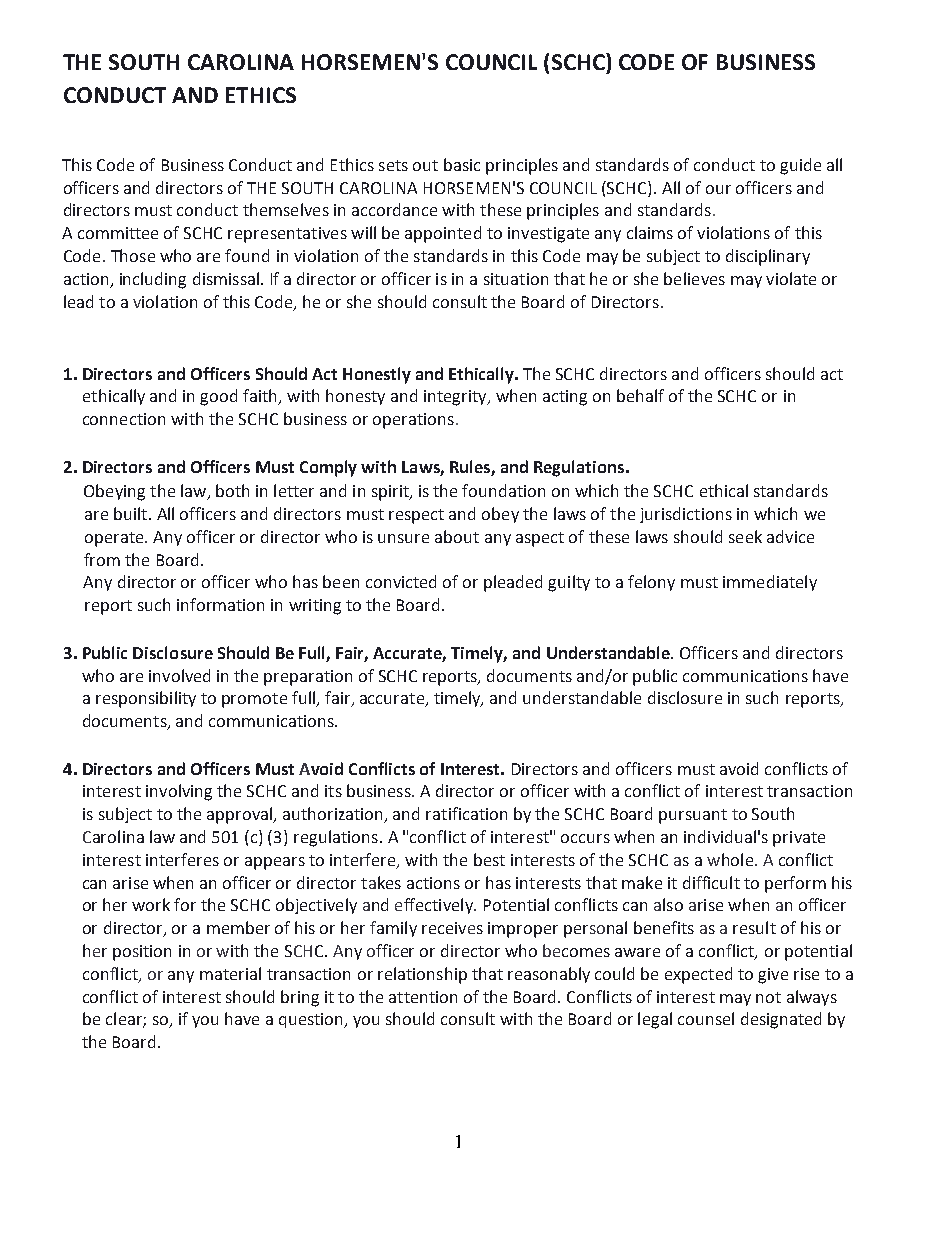 This page has width=952, height=1233. What do you see at coordinates (220, 604) in the page?
I see `information` at bounding box center [220, 604].
